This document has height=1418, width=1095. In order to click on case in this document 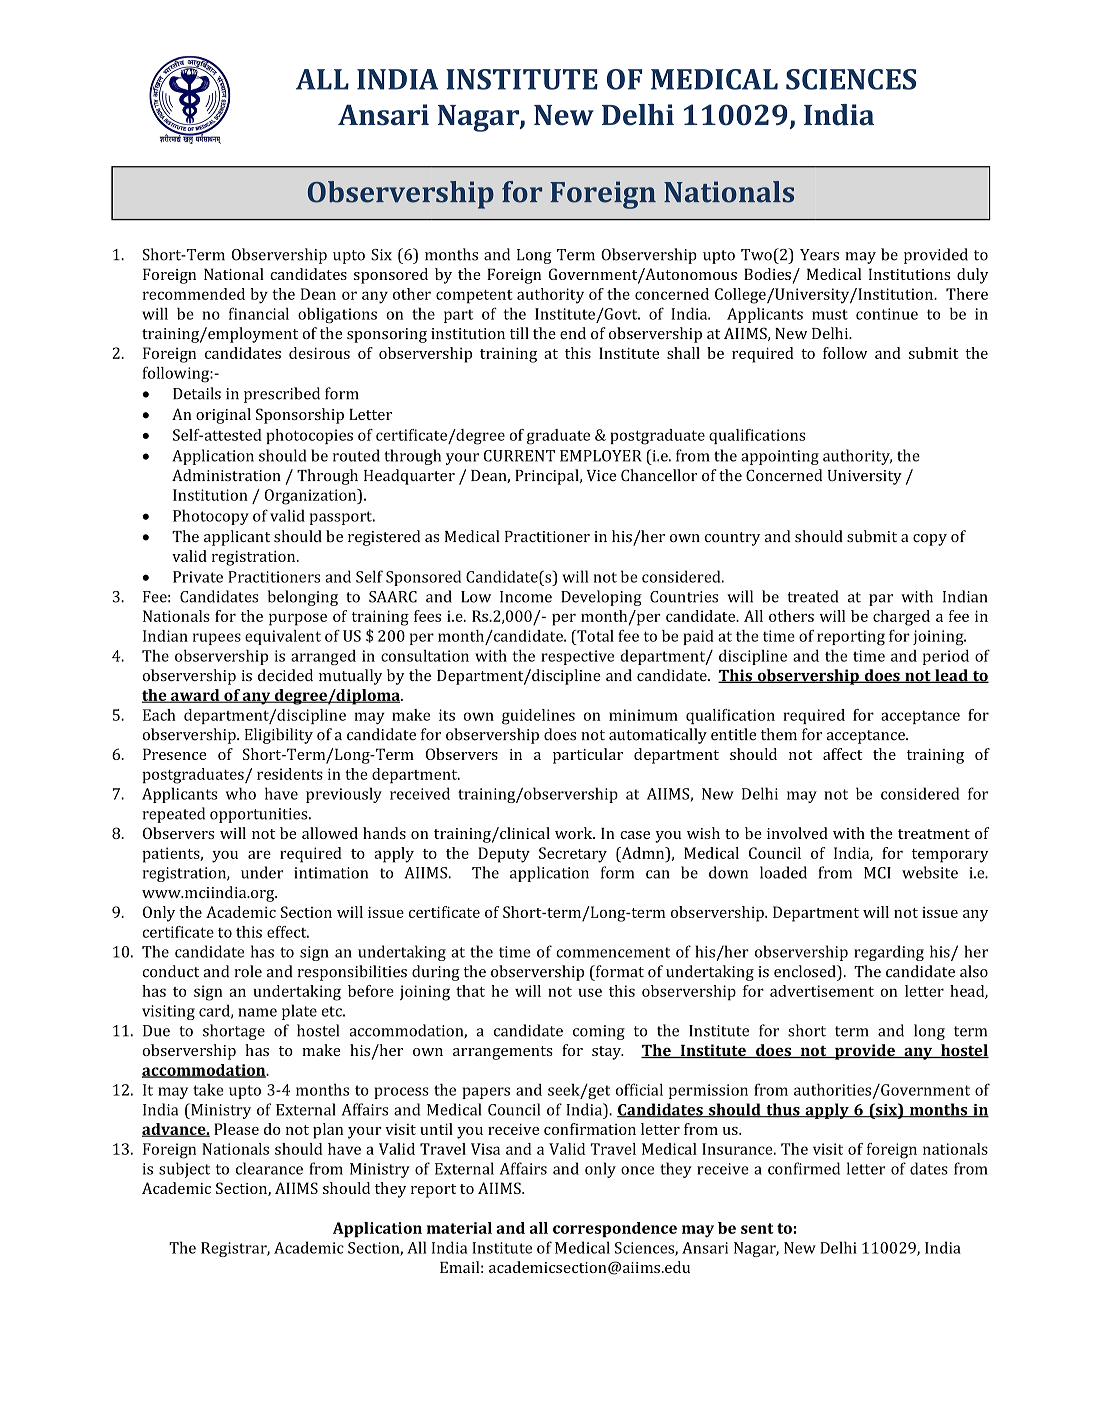, I will do `click(635, 835)`.
